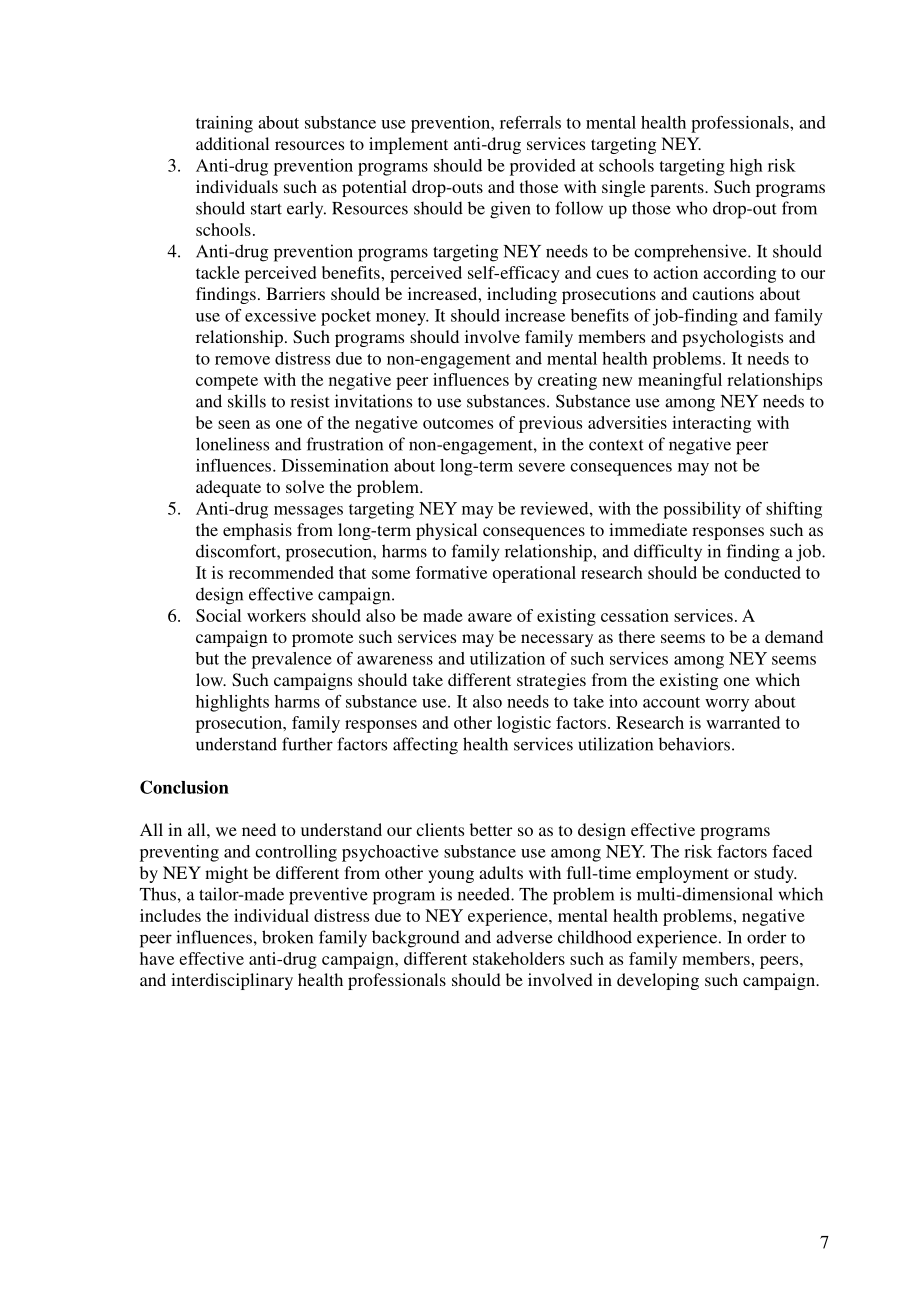 Image resolution: width=924 pixels, height=1308 pixels. Describe the element at coordinates (232, 981) in the page. I see `interdisciplinary` at that location.
